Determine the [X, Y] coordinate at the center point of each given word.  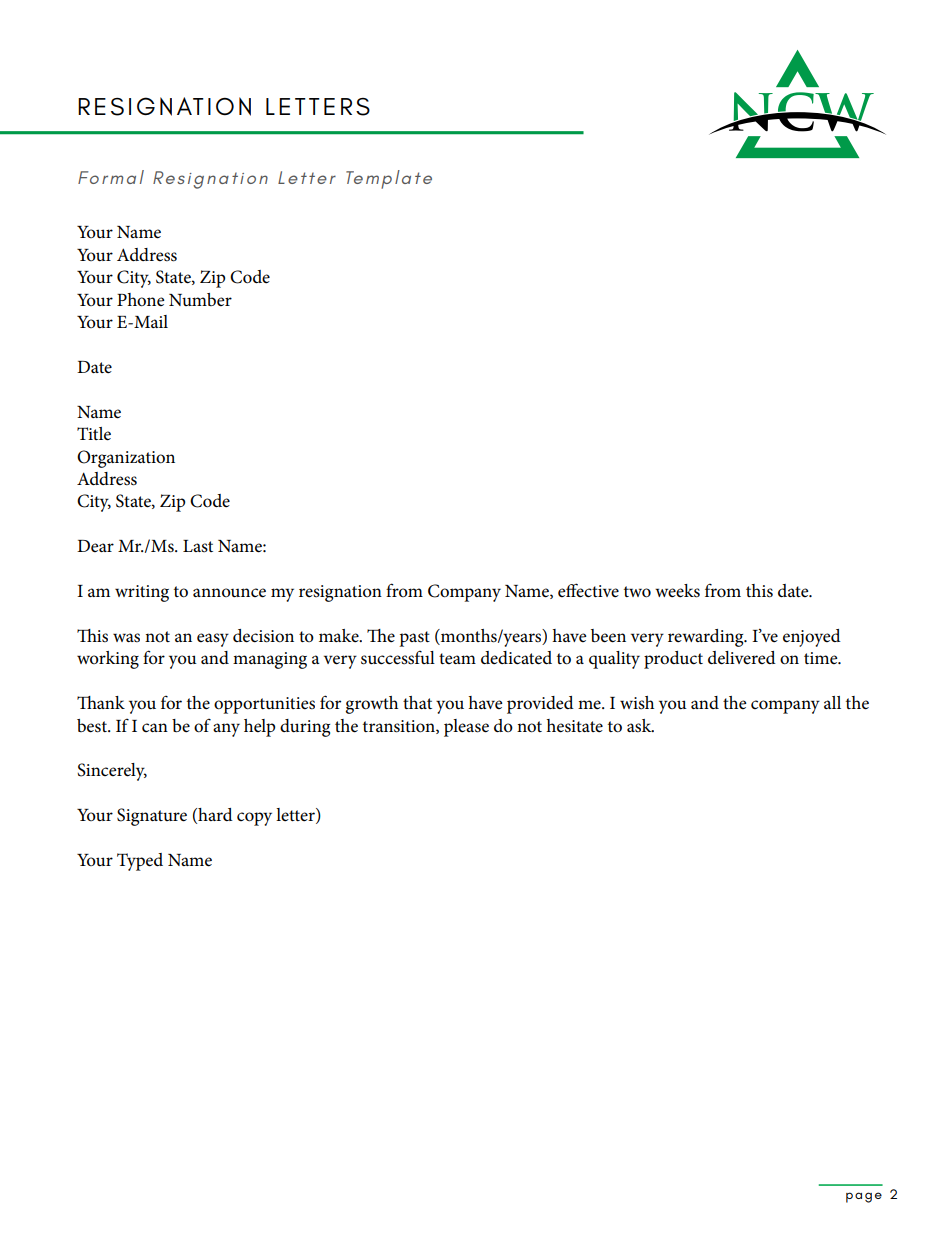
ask [640, 726]
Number [200, 299]
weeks [677, 591]
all [832, 702]
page [864, 1197]
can [155, 727]
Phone [141, 300]
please [466, 728]
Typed [140, 862]
